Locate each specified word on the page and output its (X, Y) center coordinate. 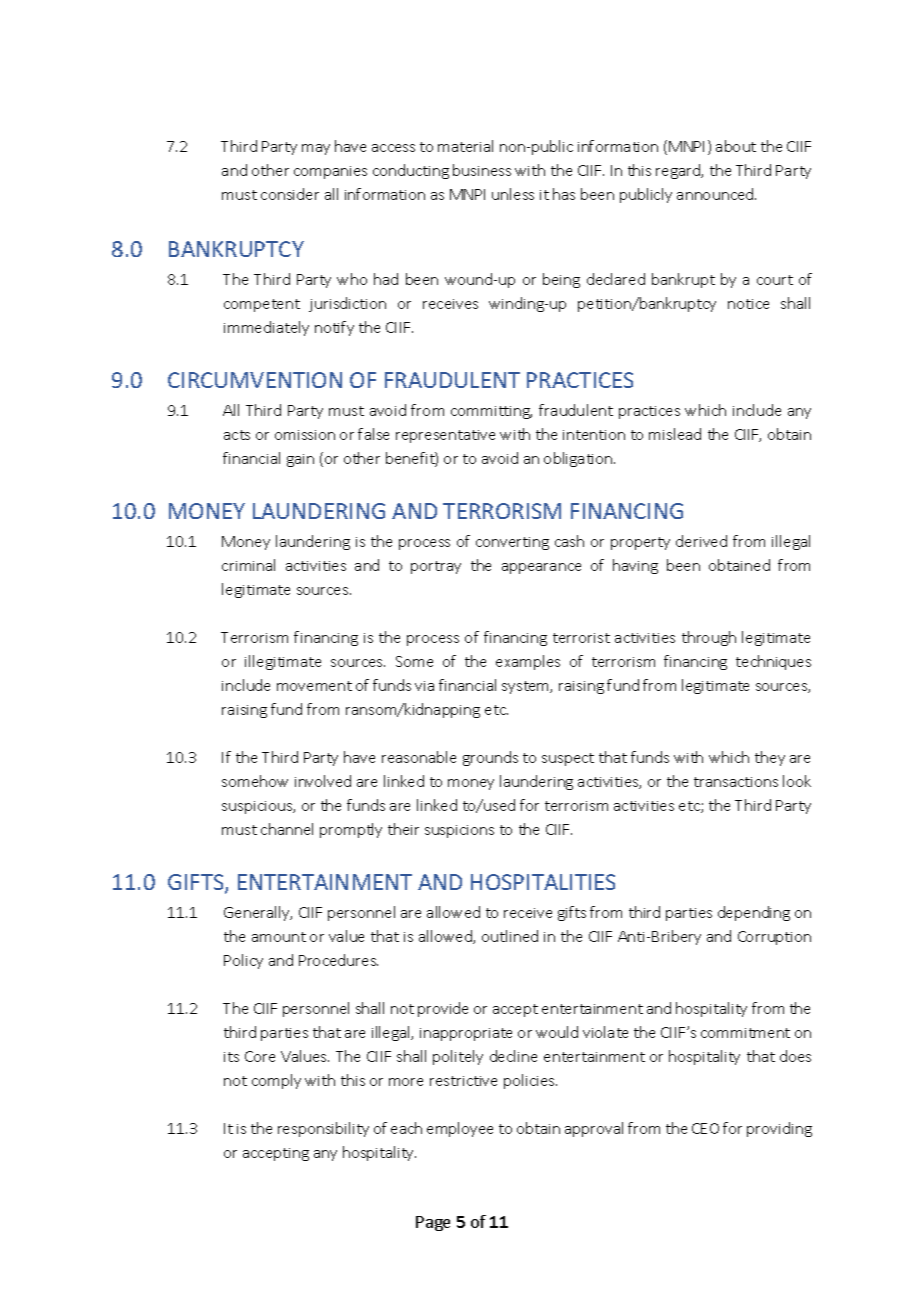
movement (314, 686)
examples (528, 662)
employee (460, 1129)
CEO (705, 1128)
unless (513, 194)
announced (716, 194)
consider (290, 194)
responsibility (323, 1129)
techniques (773, 662)
